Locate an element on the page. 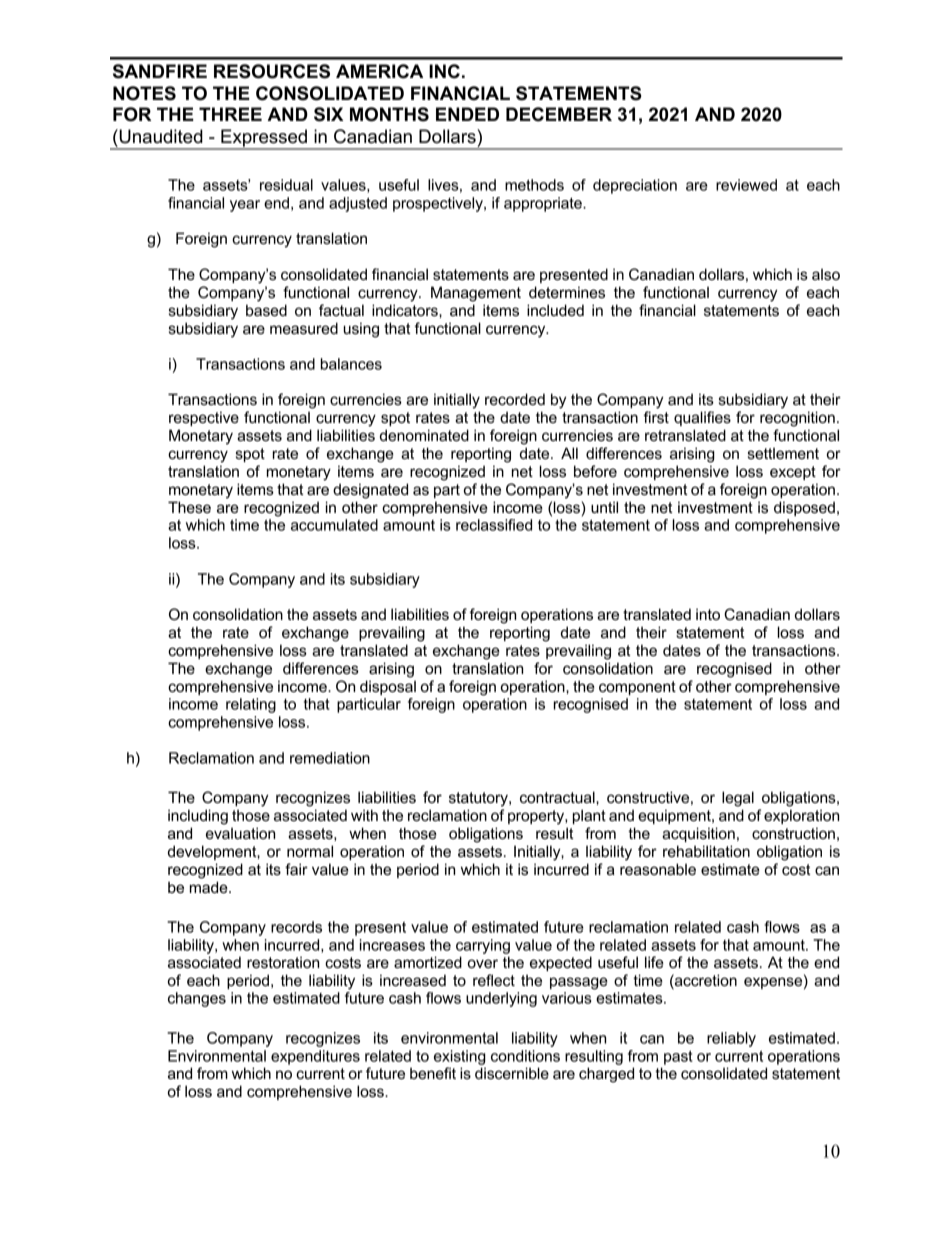  reviewed is located at coordinates (746, 185).
